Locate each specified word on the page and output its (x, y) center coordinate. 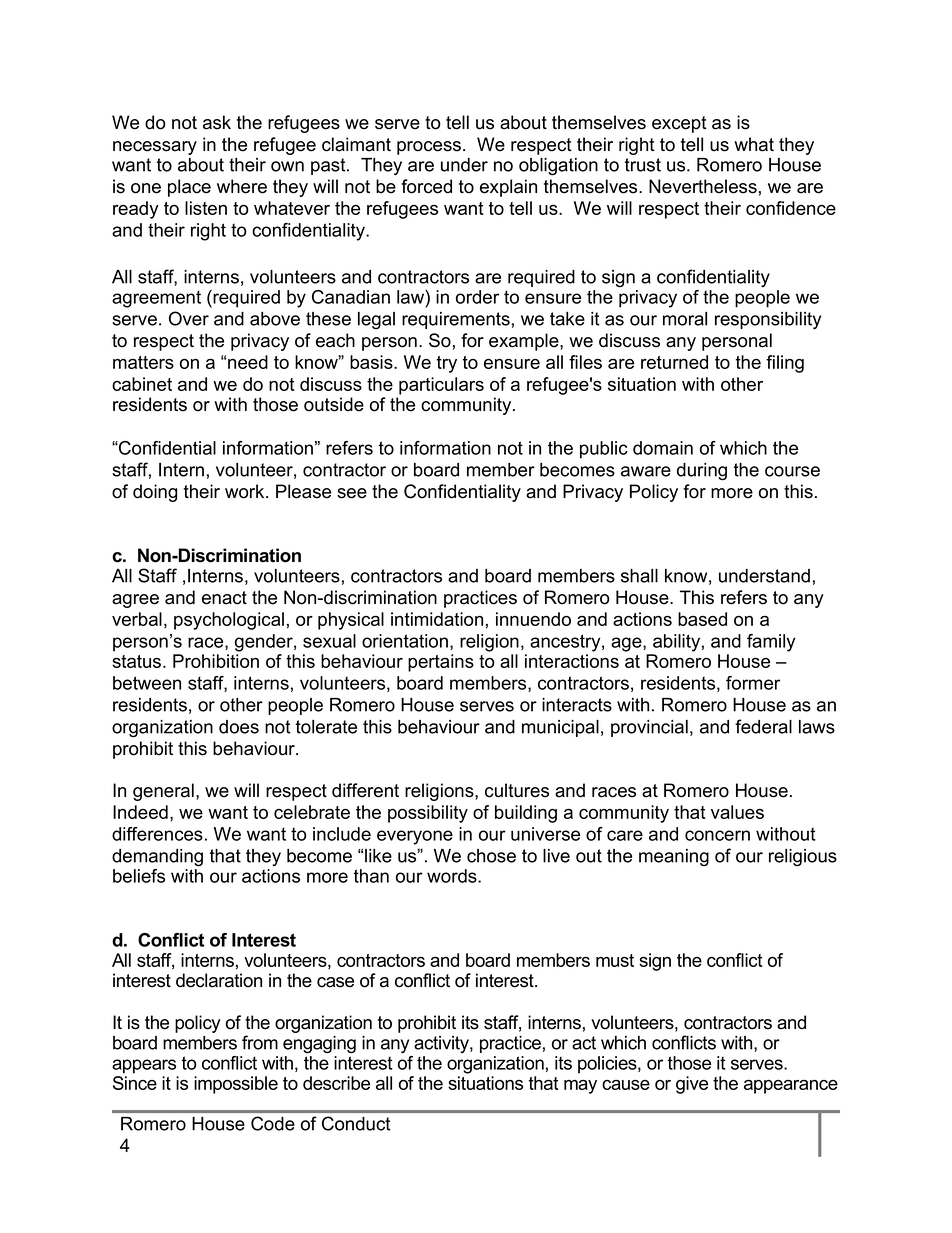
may (580, 1087)
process (429, 148)
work (246, 491)
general (163, 792)
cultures (517, 790)
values (737, 812)
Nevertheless (703, 186)
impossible (236, 1085)
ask (217, 122)
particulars (441, 386)
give (692, 1085)
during (702, 472)
